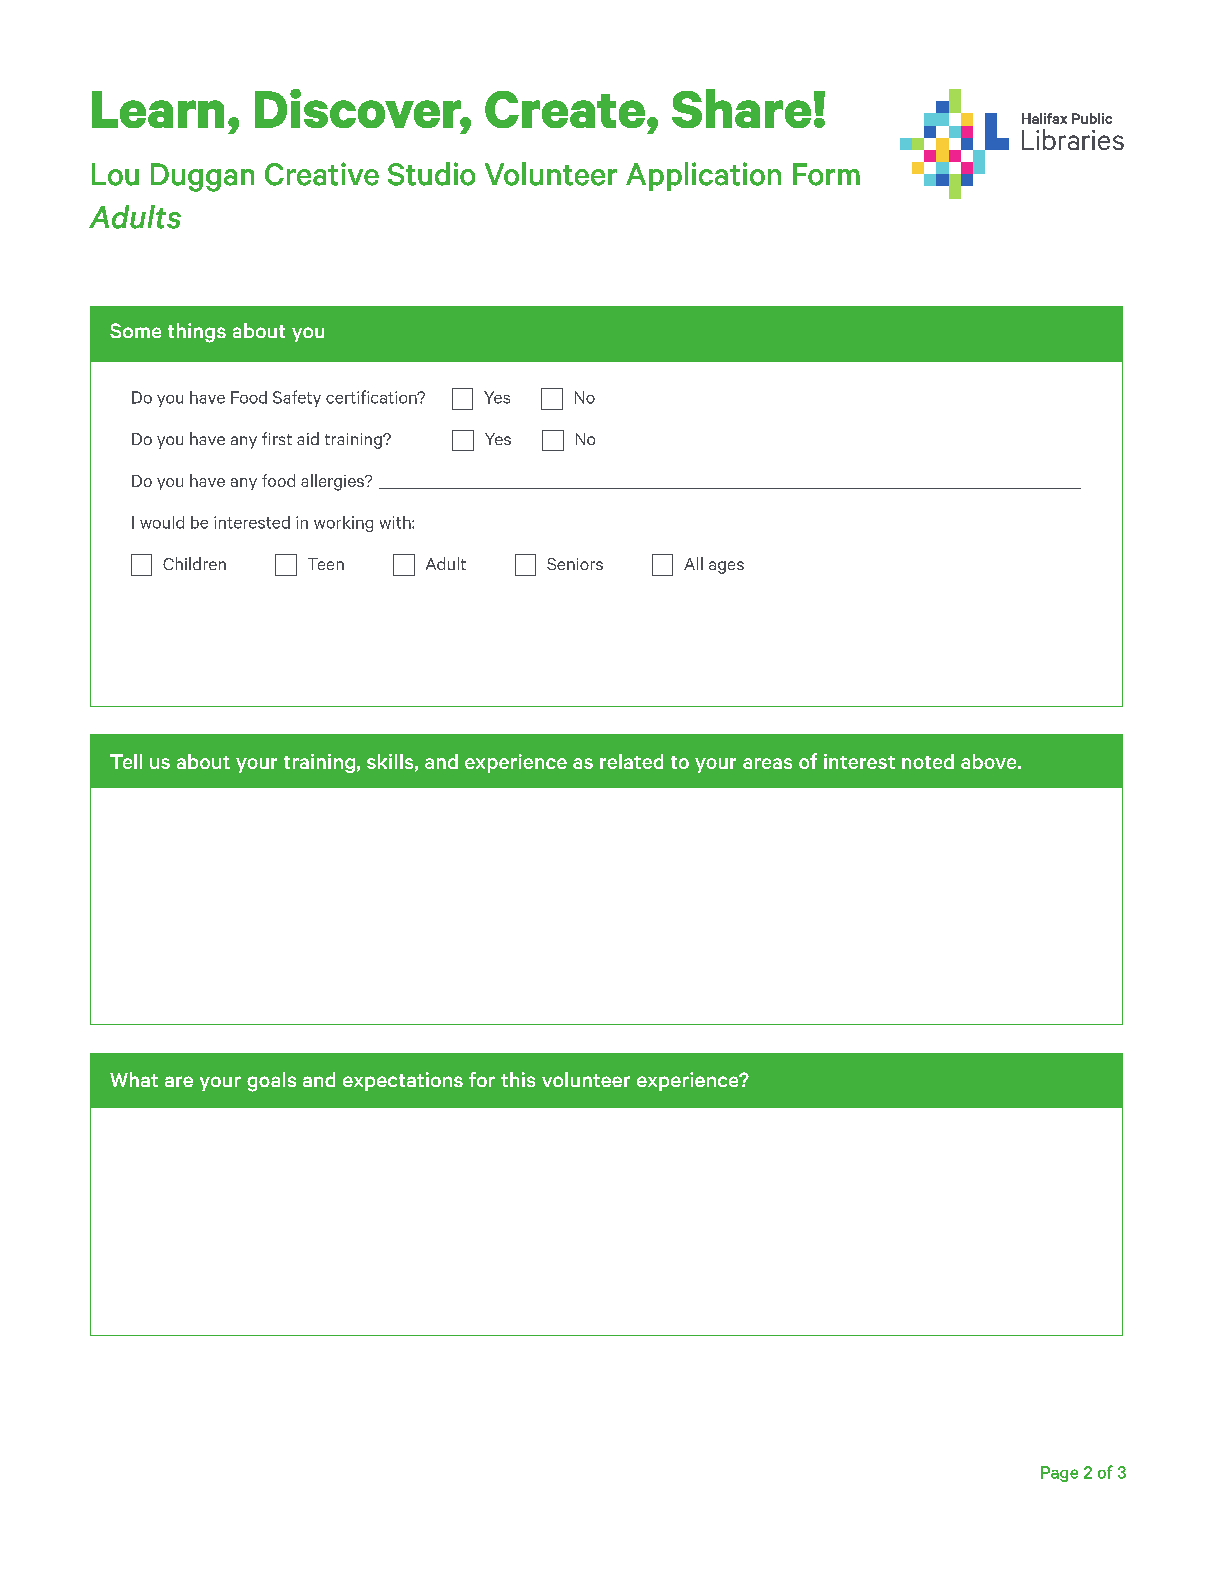 The width and height of the screenshot is (1213, 1570). I want to click on noted, so click(928, 761).
